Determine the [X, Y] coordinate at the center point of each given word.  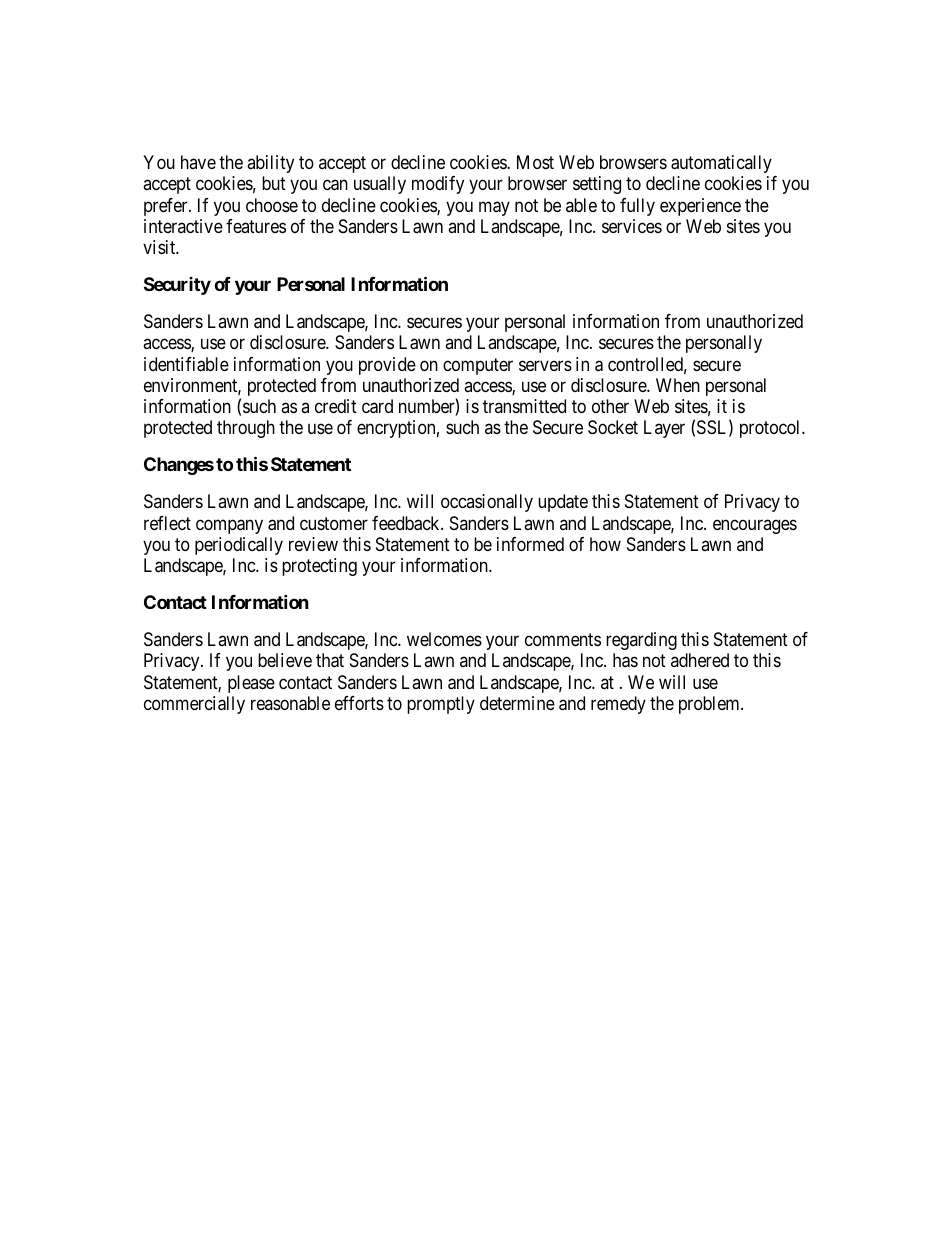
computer [478, 366]
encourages [755, 526]
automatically [721, 164]
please [251, 684]
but [274, 183]
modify [438, 185]
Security [177, 286]
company [229, 526]
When [678, 385]
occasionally [487, 503]
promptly [441, 705]
